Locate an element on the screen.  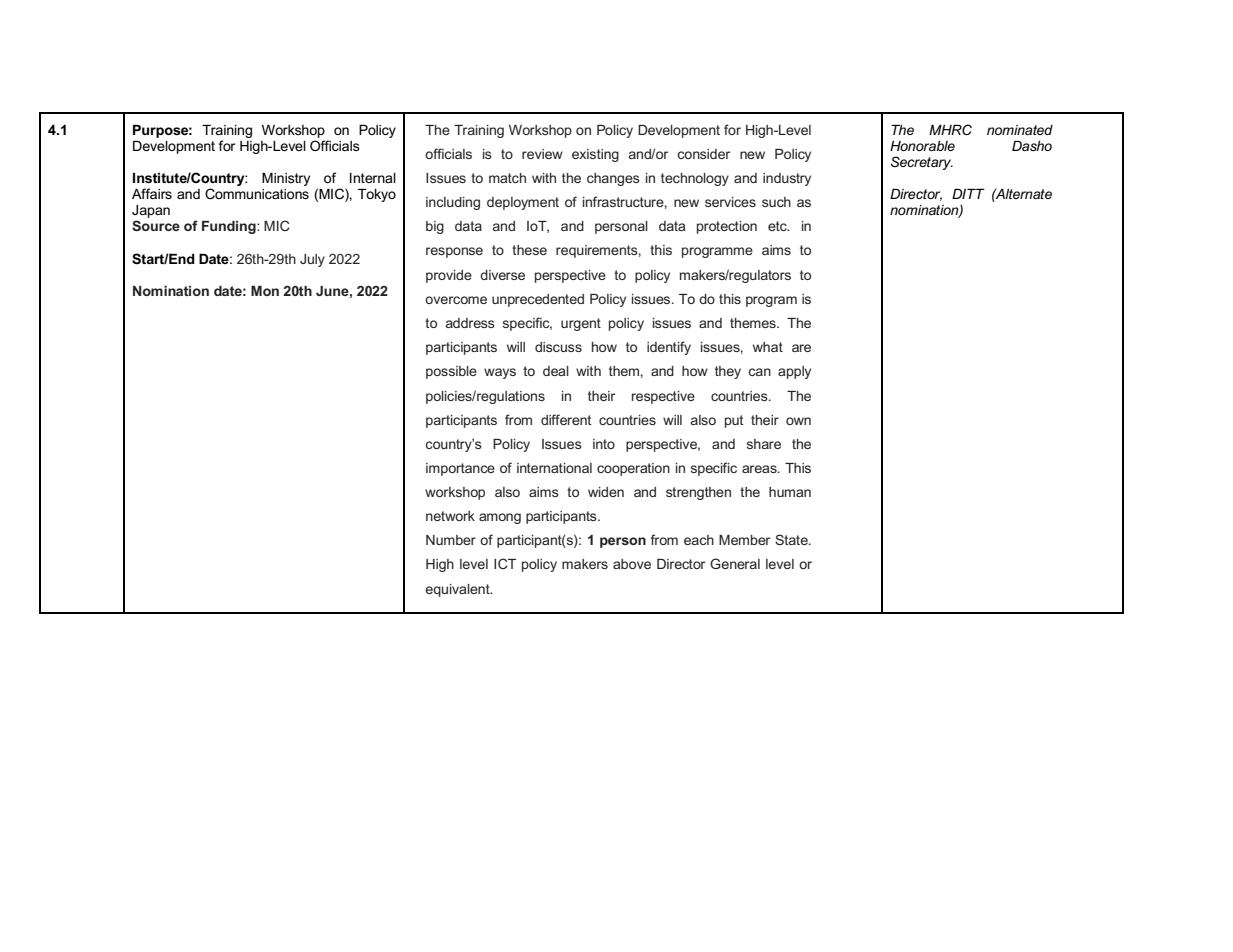
July is located at coordinates (312, 260).
